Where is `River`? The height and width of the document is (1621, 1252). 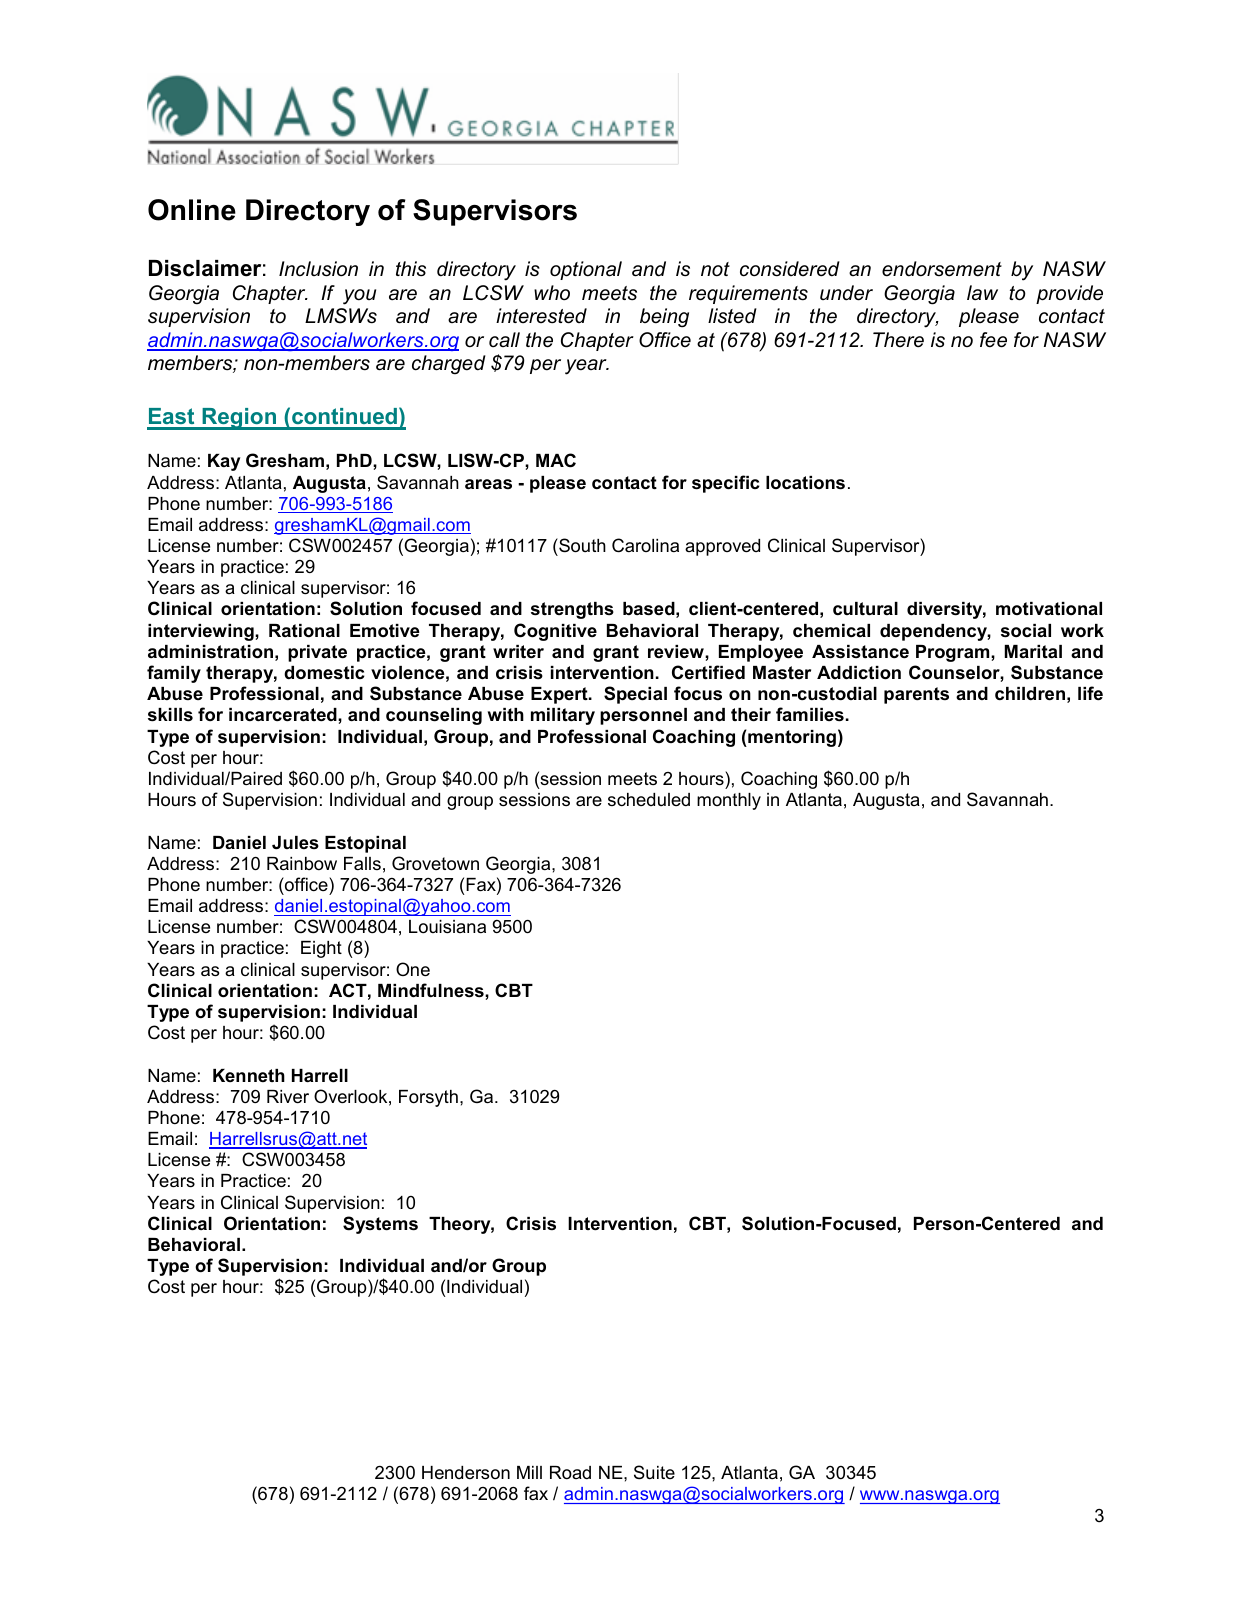 River is located at coordinates (288, 1097).
